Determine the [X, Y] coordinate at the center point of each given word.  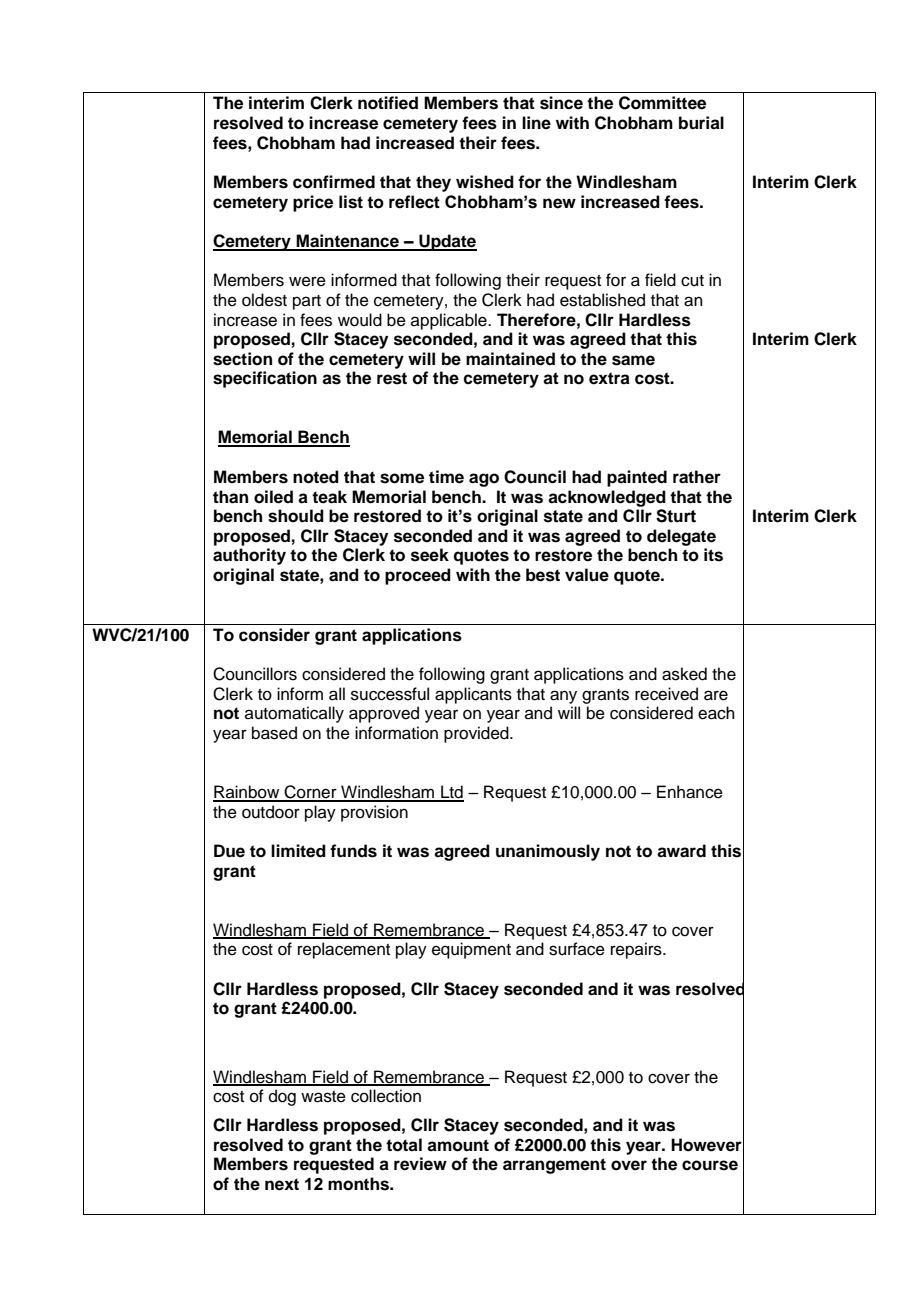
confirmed [334, 182]
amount [458, 1145]
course [710, 1165]
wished [485, 182]
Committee [662, 103]
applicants [473, 695]
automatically [294, 714]
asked [684, 674]
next [282, 1184]
